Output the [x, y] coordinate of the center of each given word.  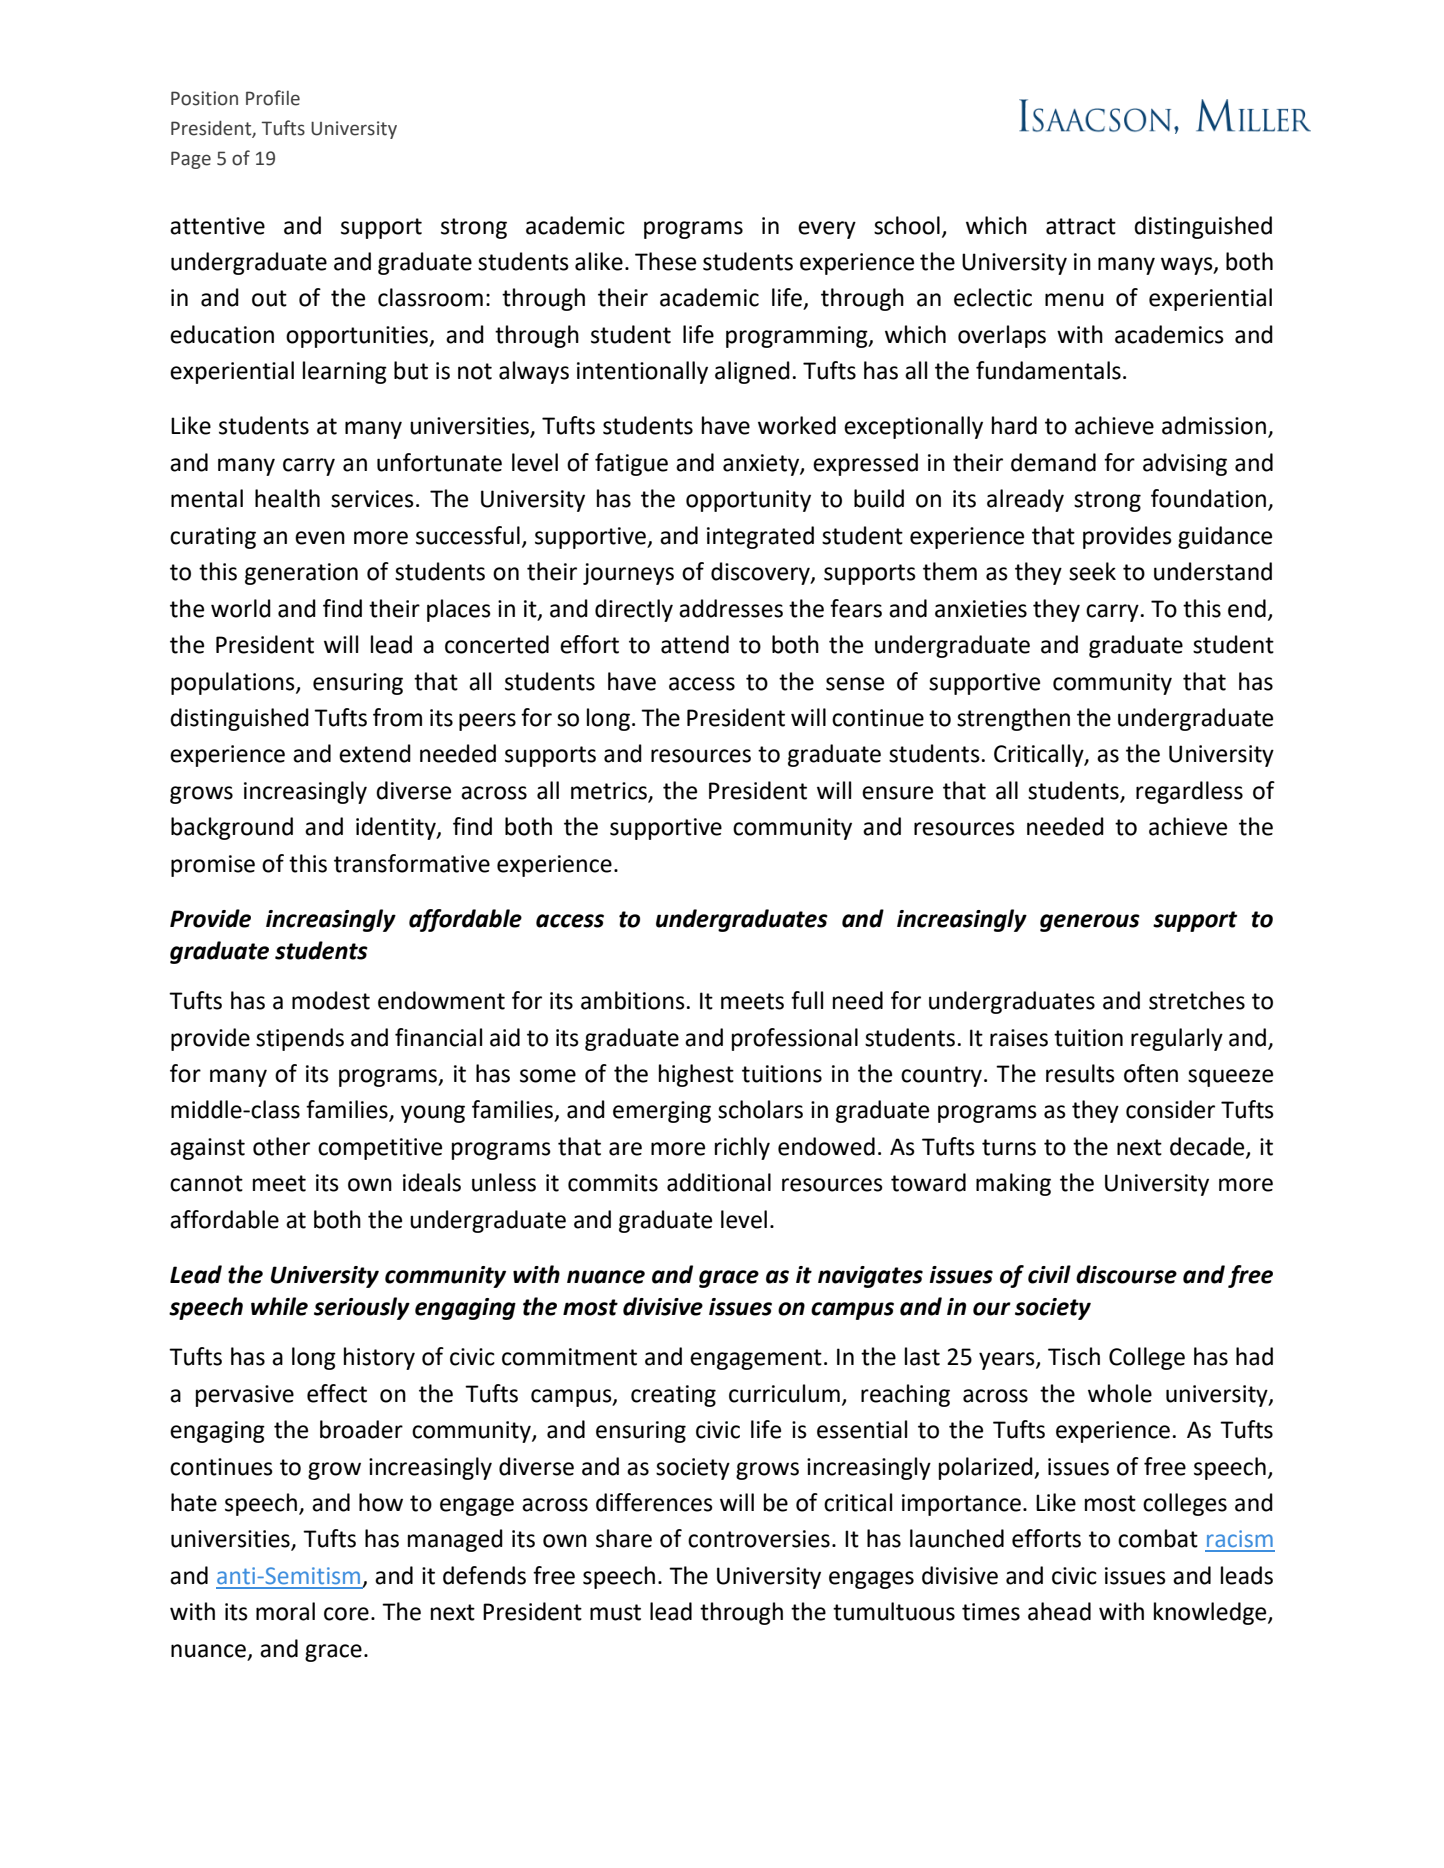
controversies [759, 1539]
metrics [610, 792]
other [281, 1146]
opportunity [748, 501]
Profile [273, 98]
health [287, 498]
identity [397, 828]
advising [1185, 464]
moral [285, 1611]
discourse [1126, 1274]
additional [719, 1182]
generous [1090, 923]
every [827, 230]
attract [1081, 226]
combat [1158, 1538]
